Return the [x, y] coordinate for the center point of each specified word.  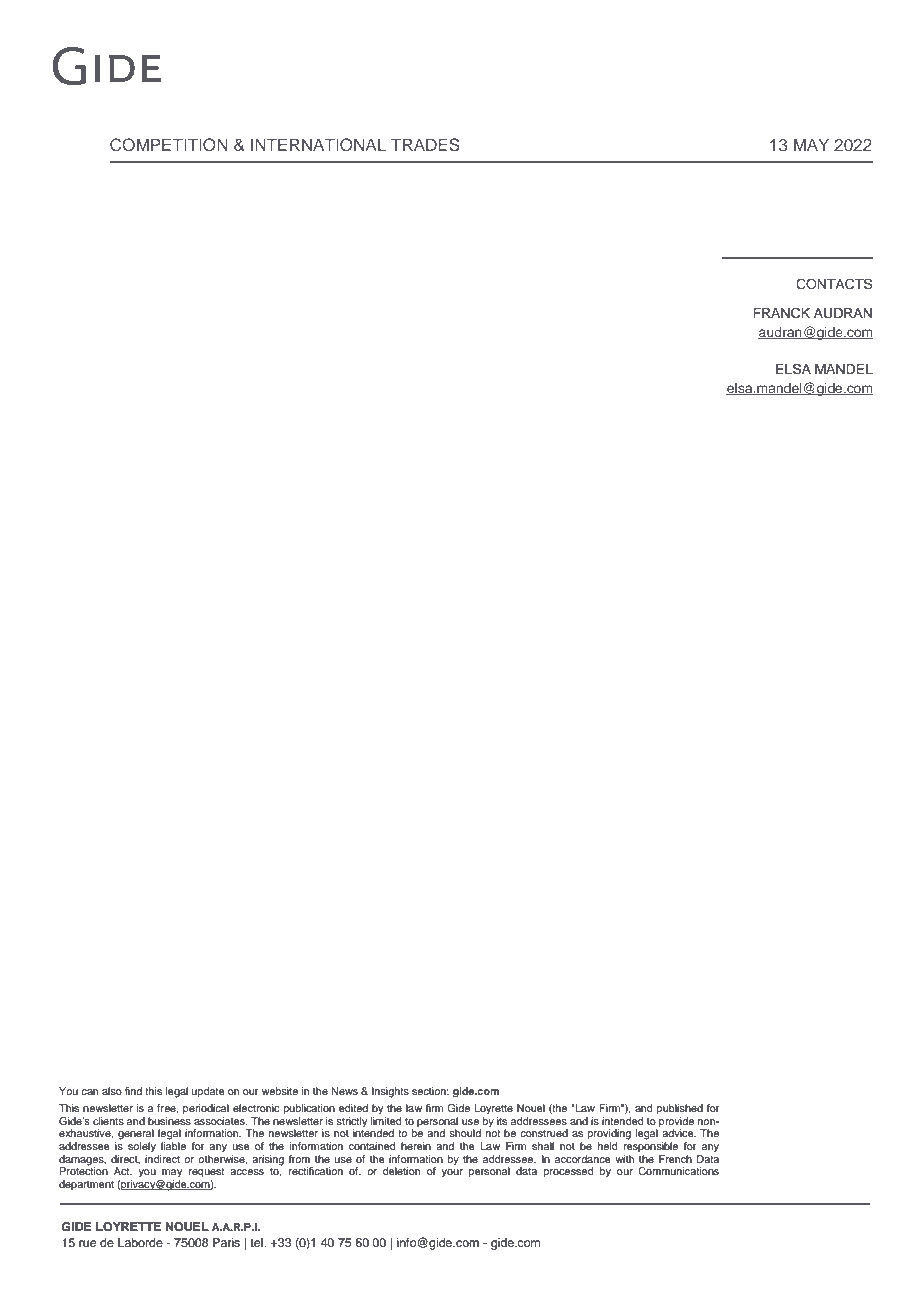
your [452, 1173]
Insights [390, 1092]
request [206, 1173]
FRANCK [781, 313]
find [133, 1091]
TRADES [425, 145]
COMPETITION [169, 145]
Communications [678, 1171]
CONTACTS [834, 284]
